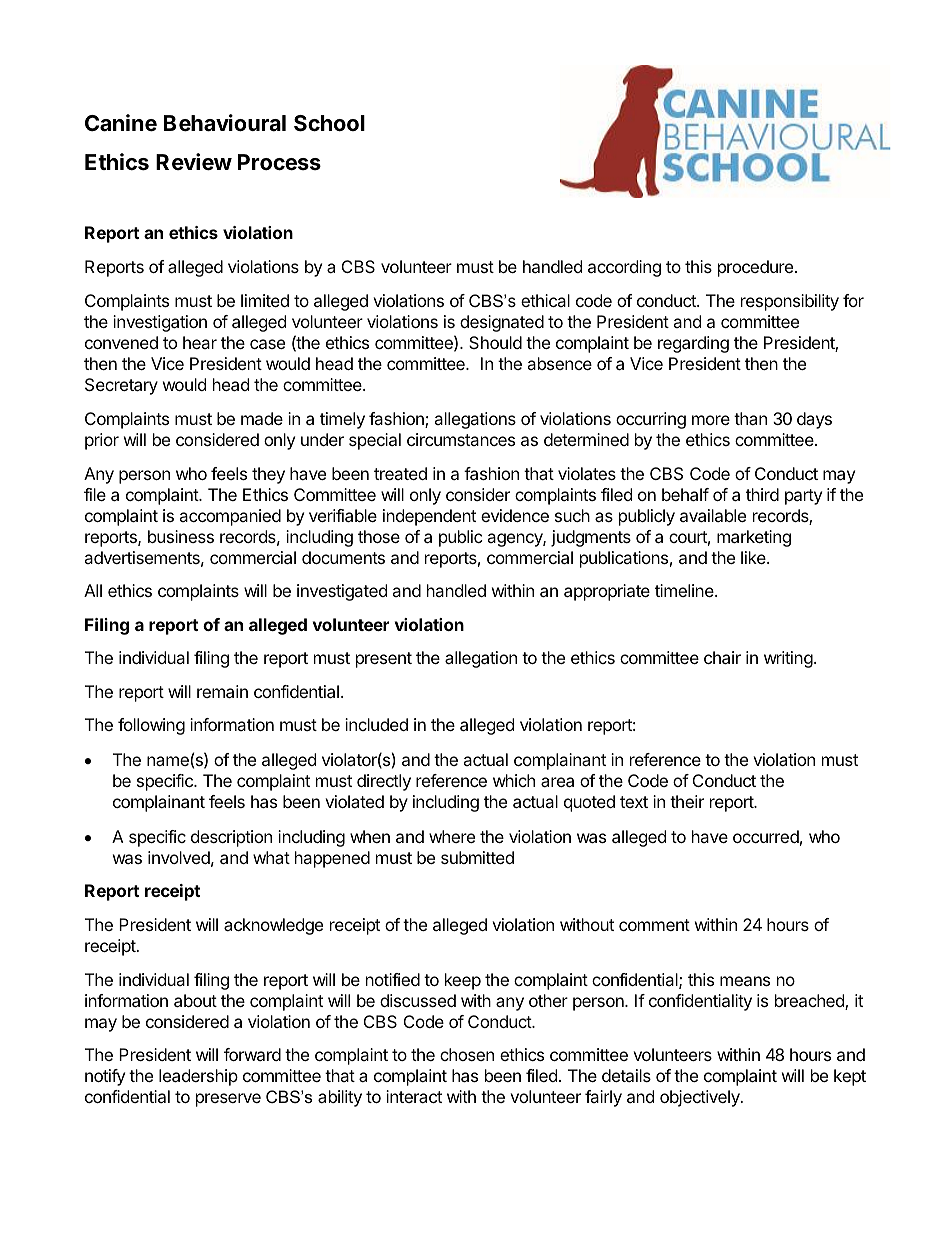 The height and width of the screenshot is (1233, 952). Describe the element at coordinates (514, 780) in the screenshot. I see `which` at that location.
